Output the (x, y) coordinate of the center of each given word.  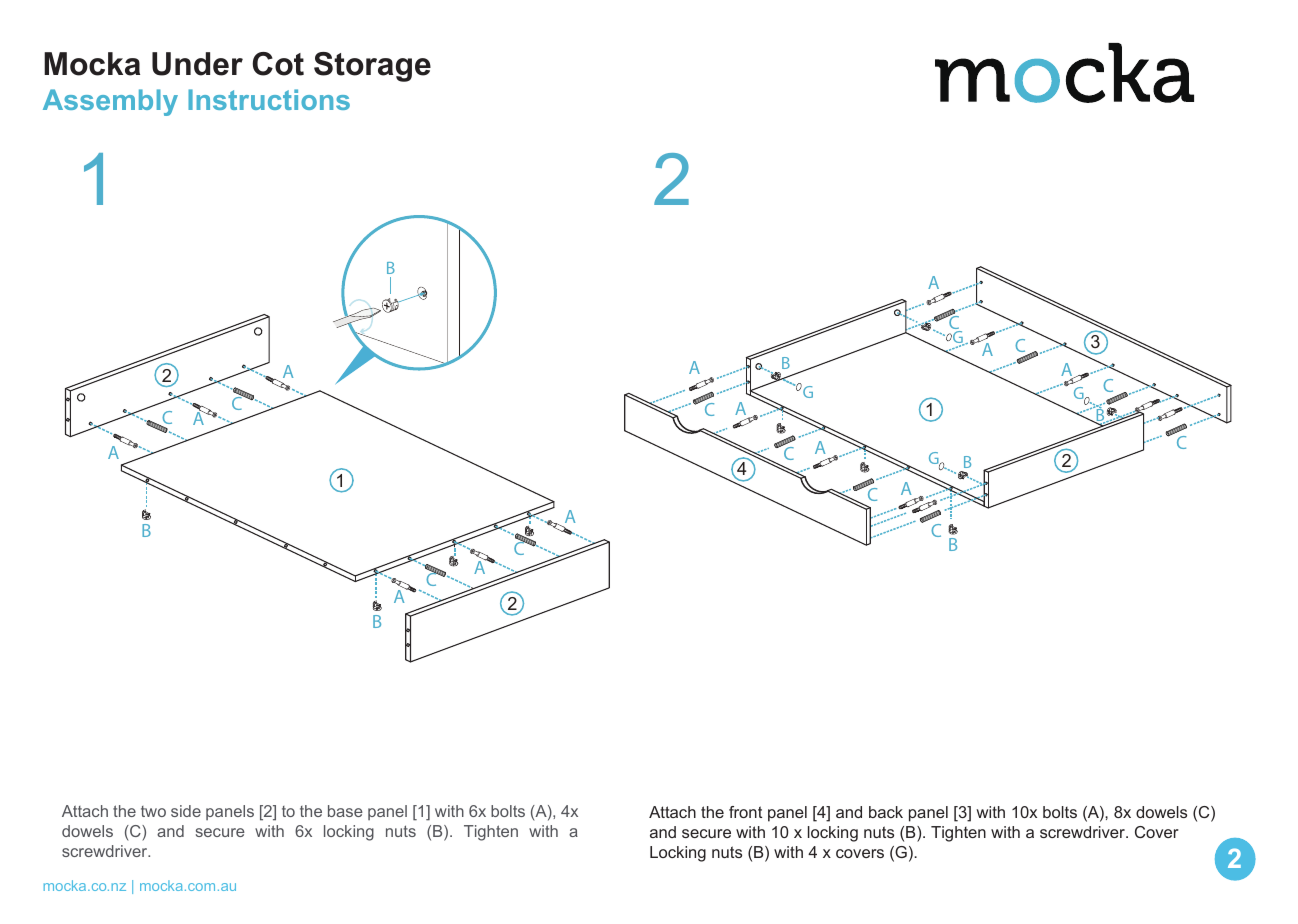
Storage (372, 67)
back (886, 812)
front (745, 812)
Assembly (110, 102)
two (153, 811)
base (345, 811)
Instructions (269, 99)
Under (197, 64)
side (186, 811)
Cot (278, 64)
